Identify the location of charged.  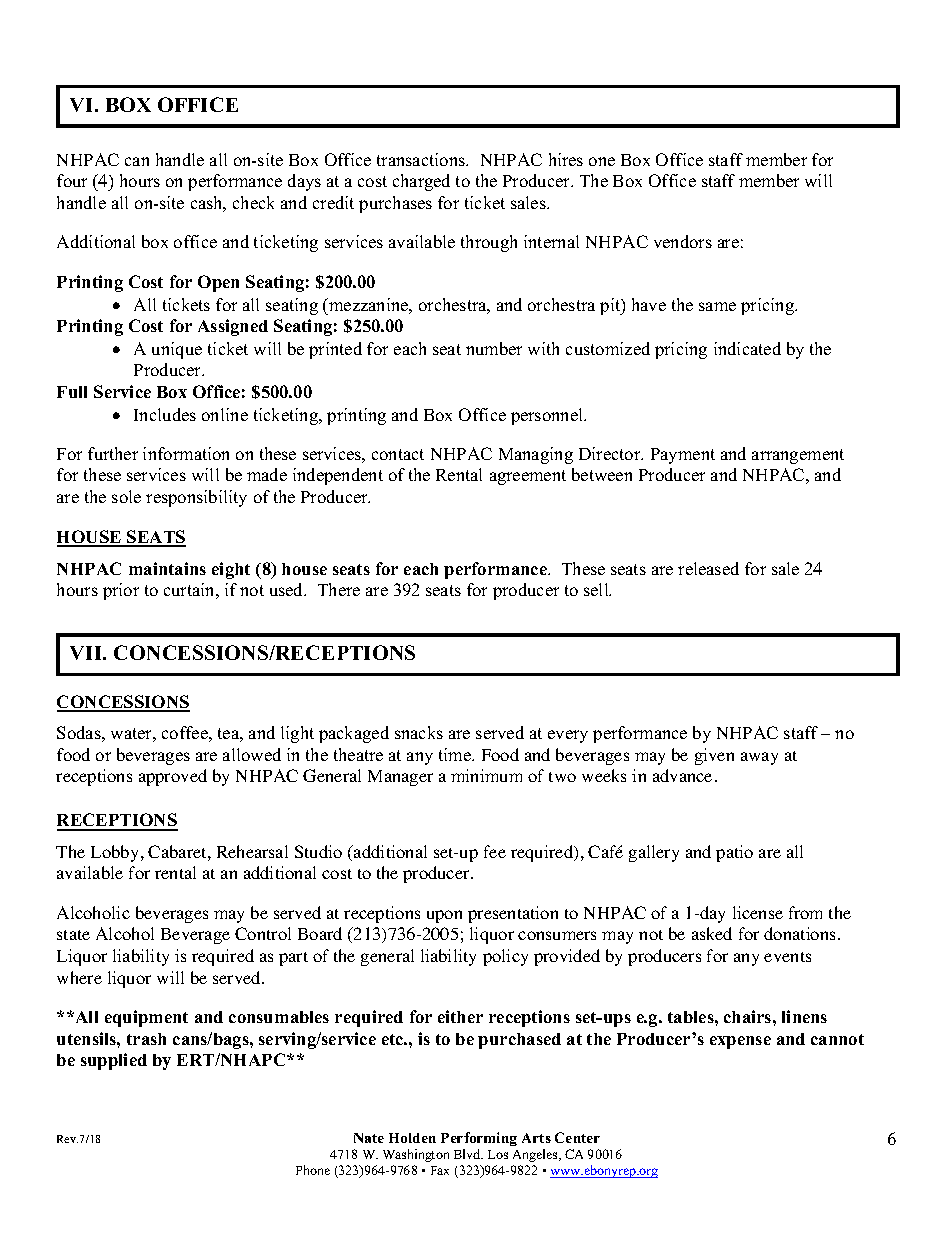
(421, 182).
